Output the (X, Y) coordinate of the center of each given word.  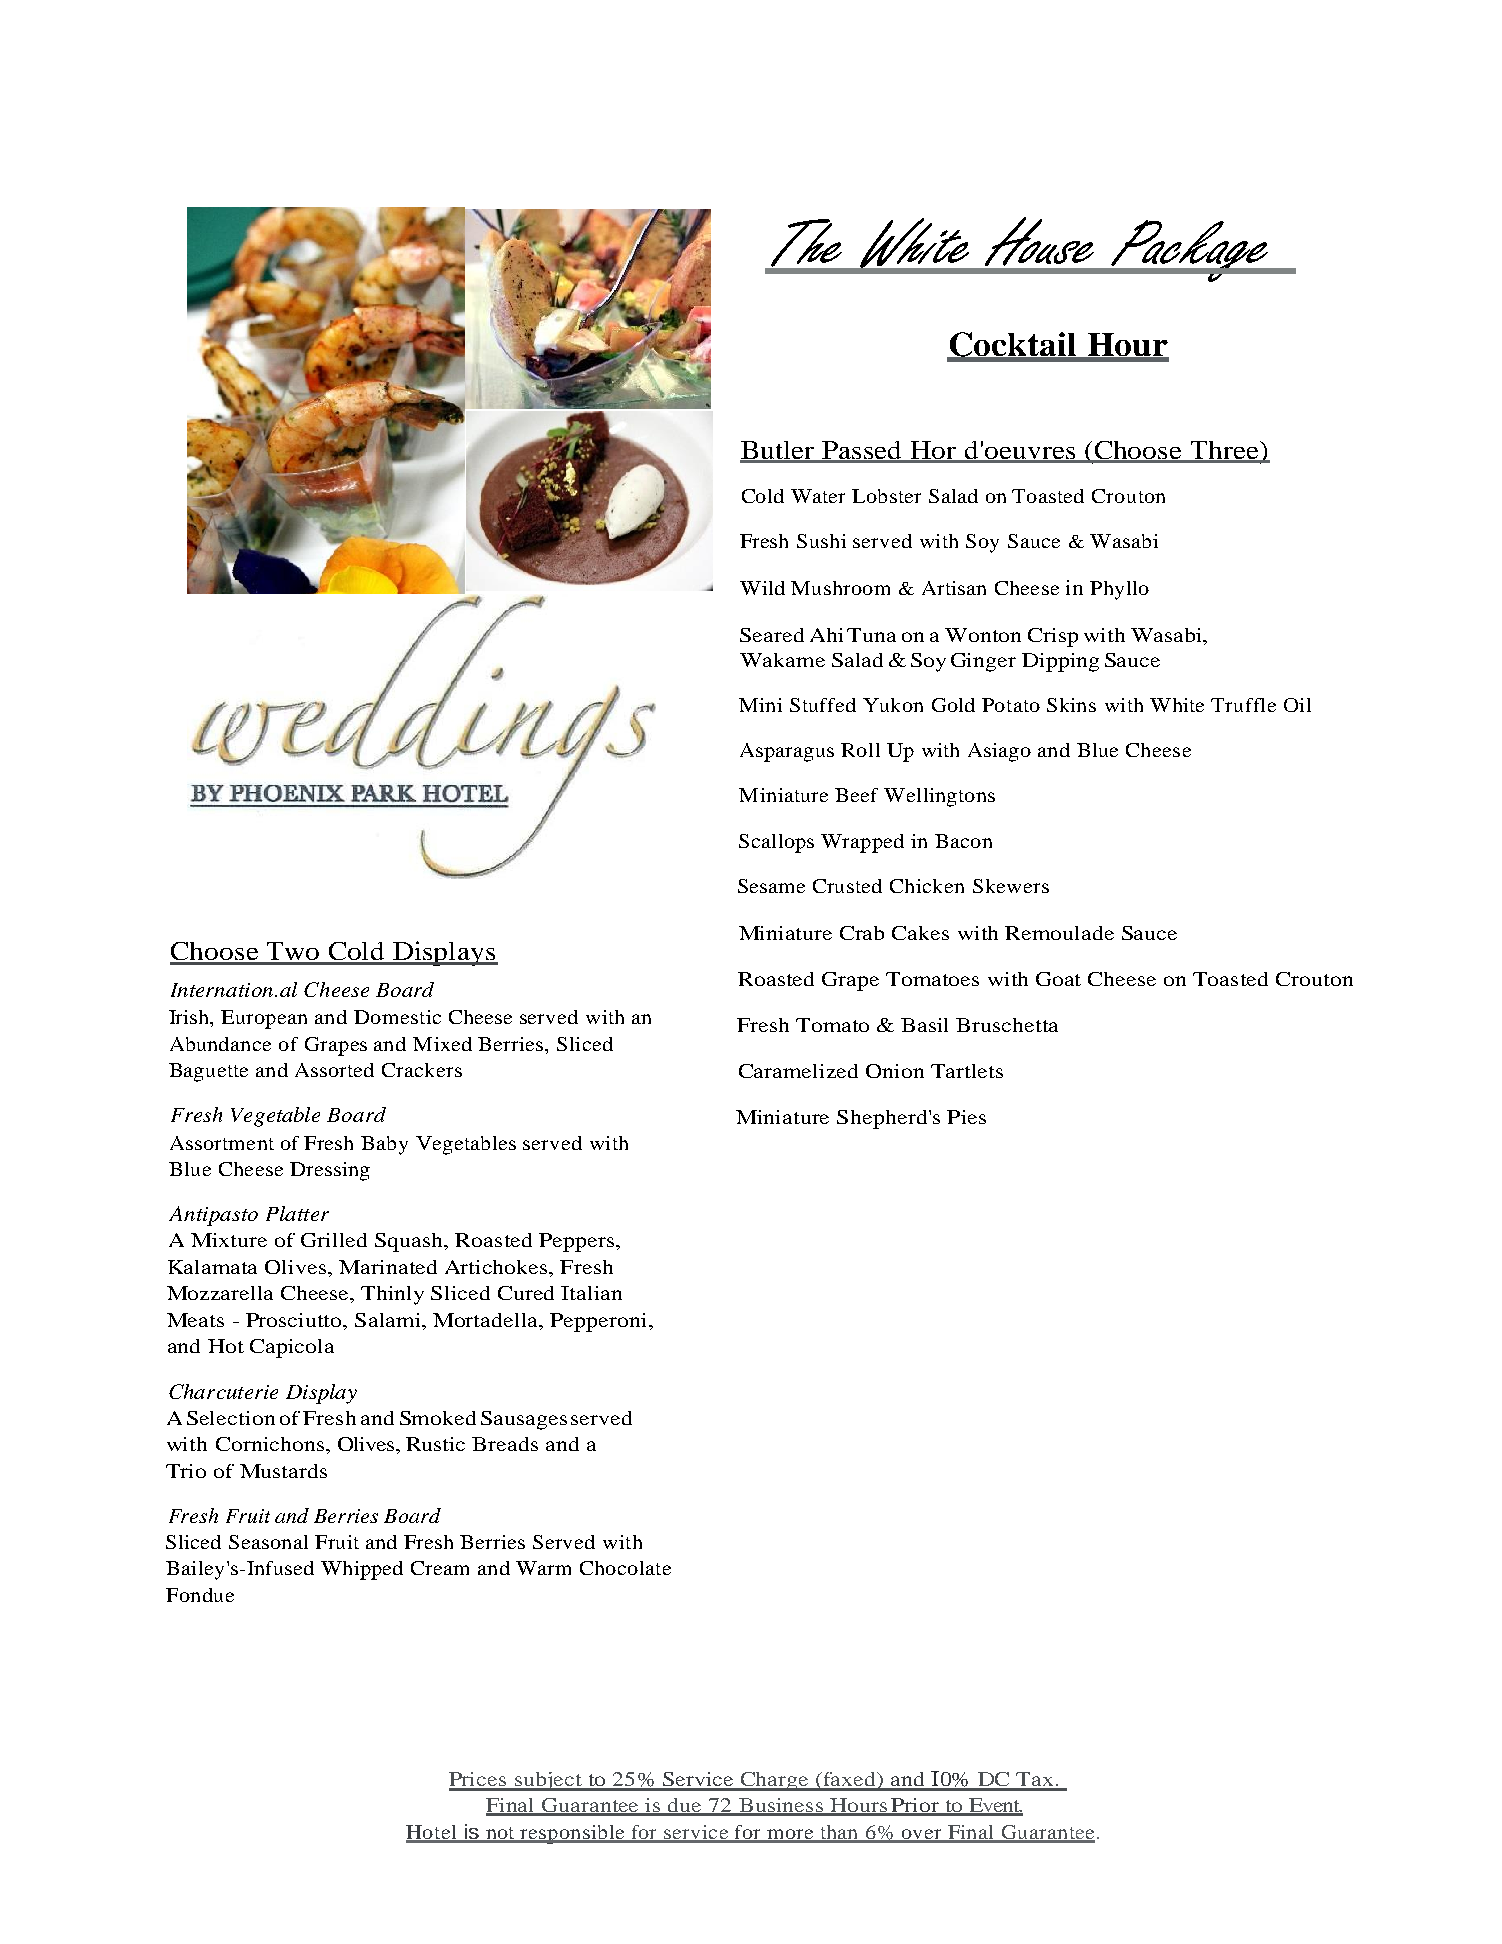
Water (818, 496)
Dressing (330, 1171)
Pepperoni (598, 1322)
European (264, 1019)
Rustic (435, 1444)
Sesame (771, 886)
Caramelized (798, 1071)
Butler (778, 451)
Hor (934, 451)
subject (548, 1781)
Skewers (1011, 886)
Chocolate (625, 1568)
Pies (966, 1117)
